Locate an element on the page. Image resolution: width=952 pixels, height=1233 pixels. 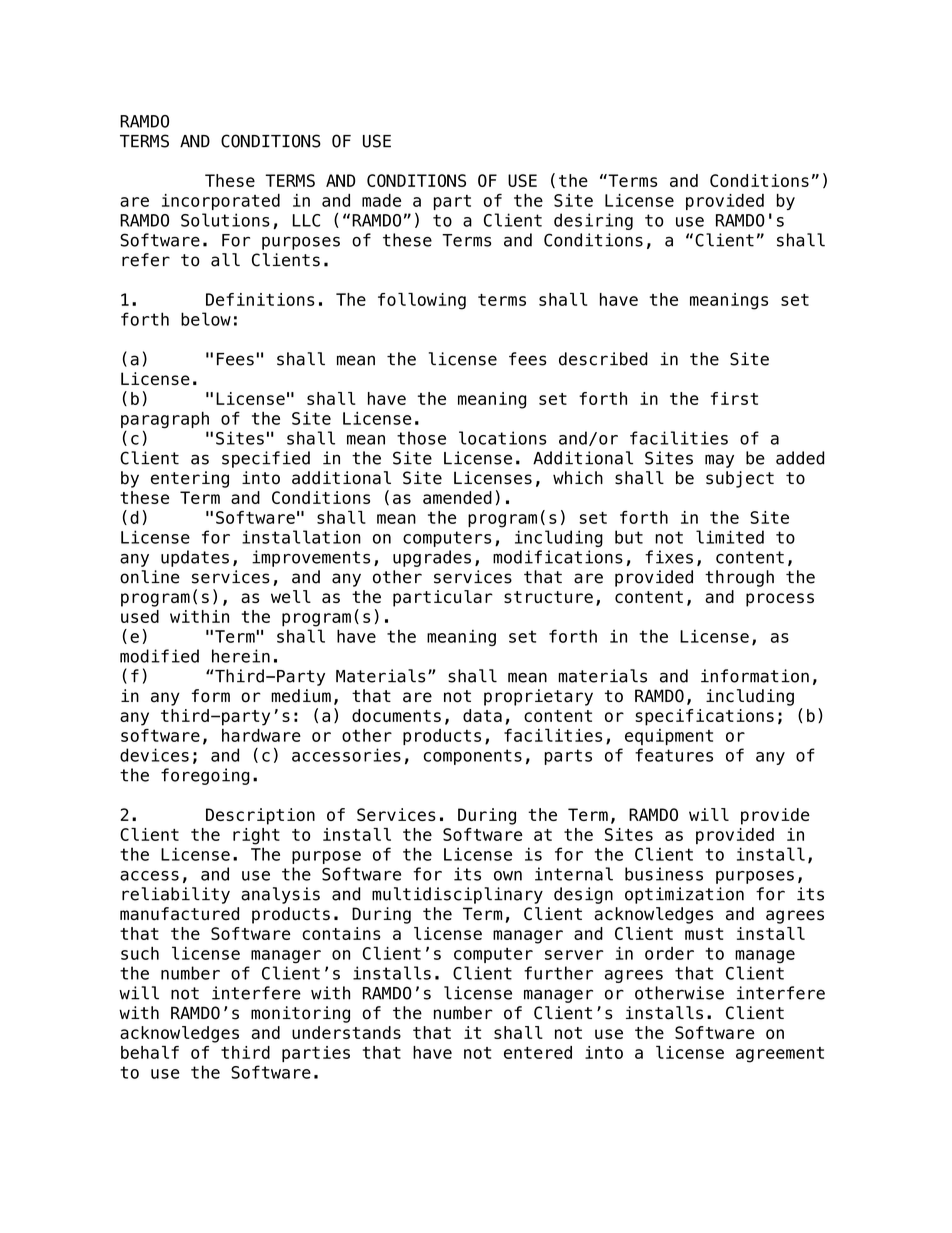
made is located at coordinates (381, 200).
